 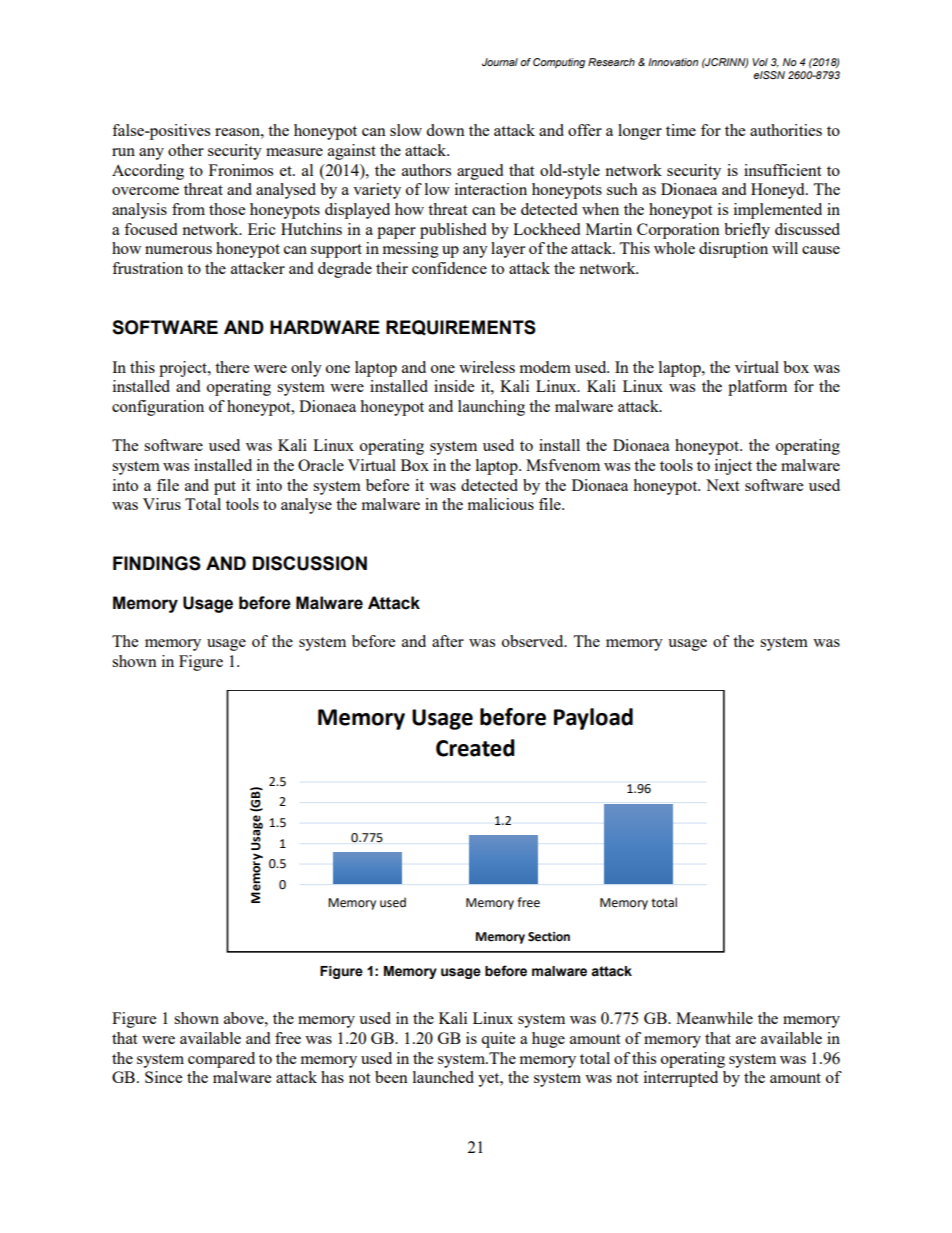 What do you see at coordinates (221, 1060) in the screenshot?
I see `compared` at bounding box center [221, 1060].
